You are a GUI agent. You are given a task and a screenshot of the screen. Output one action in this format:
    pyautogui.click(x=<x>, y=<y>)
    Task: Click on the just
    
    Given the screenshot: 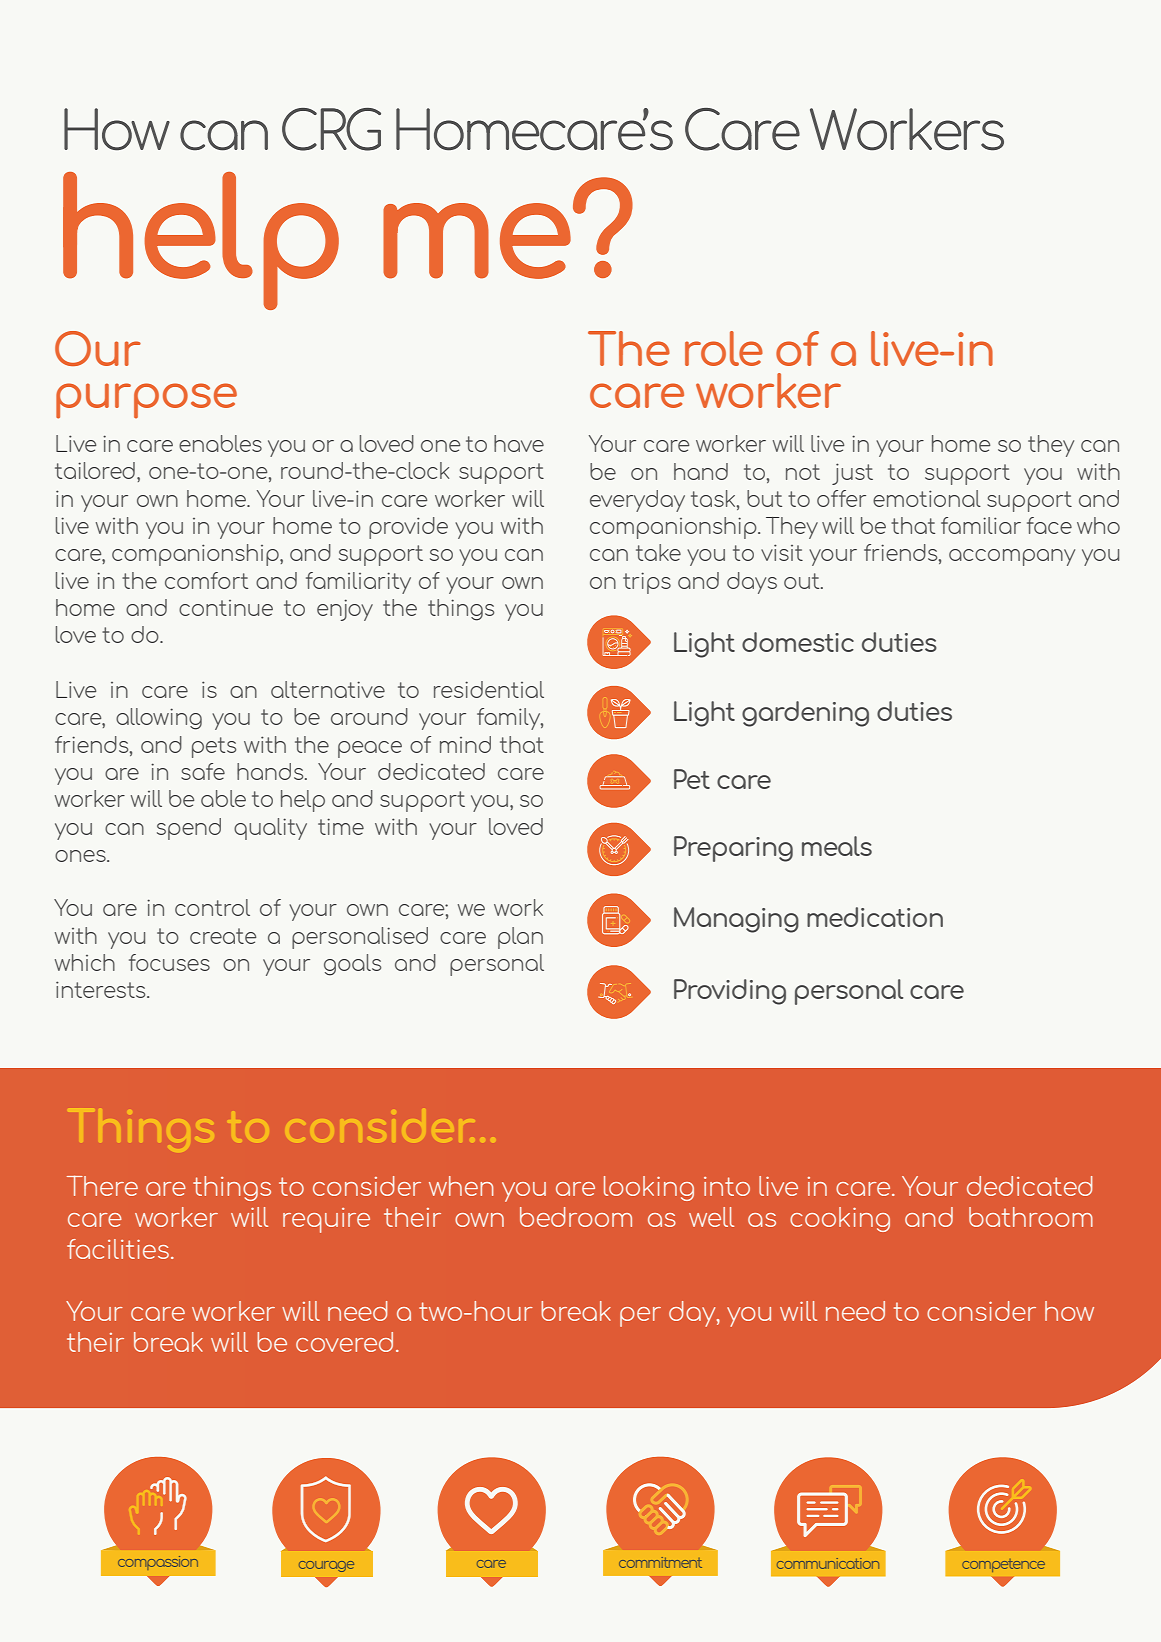 What is the action you would take?
    pyautogui.click(x=852, y=474)
